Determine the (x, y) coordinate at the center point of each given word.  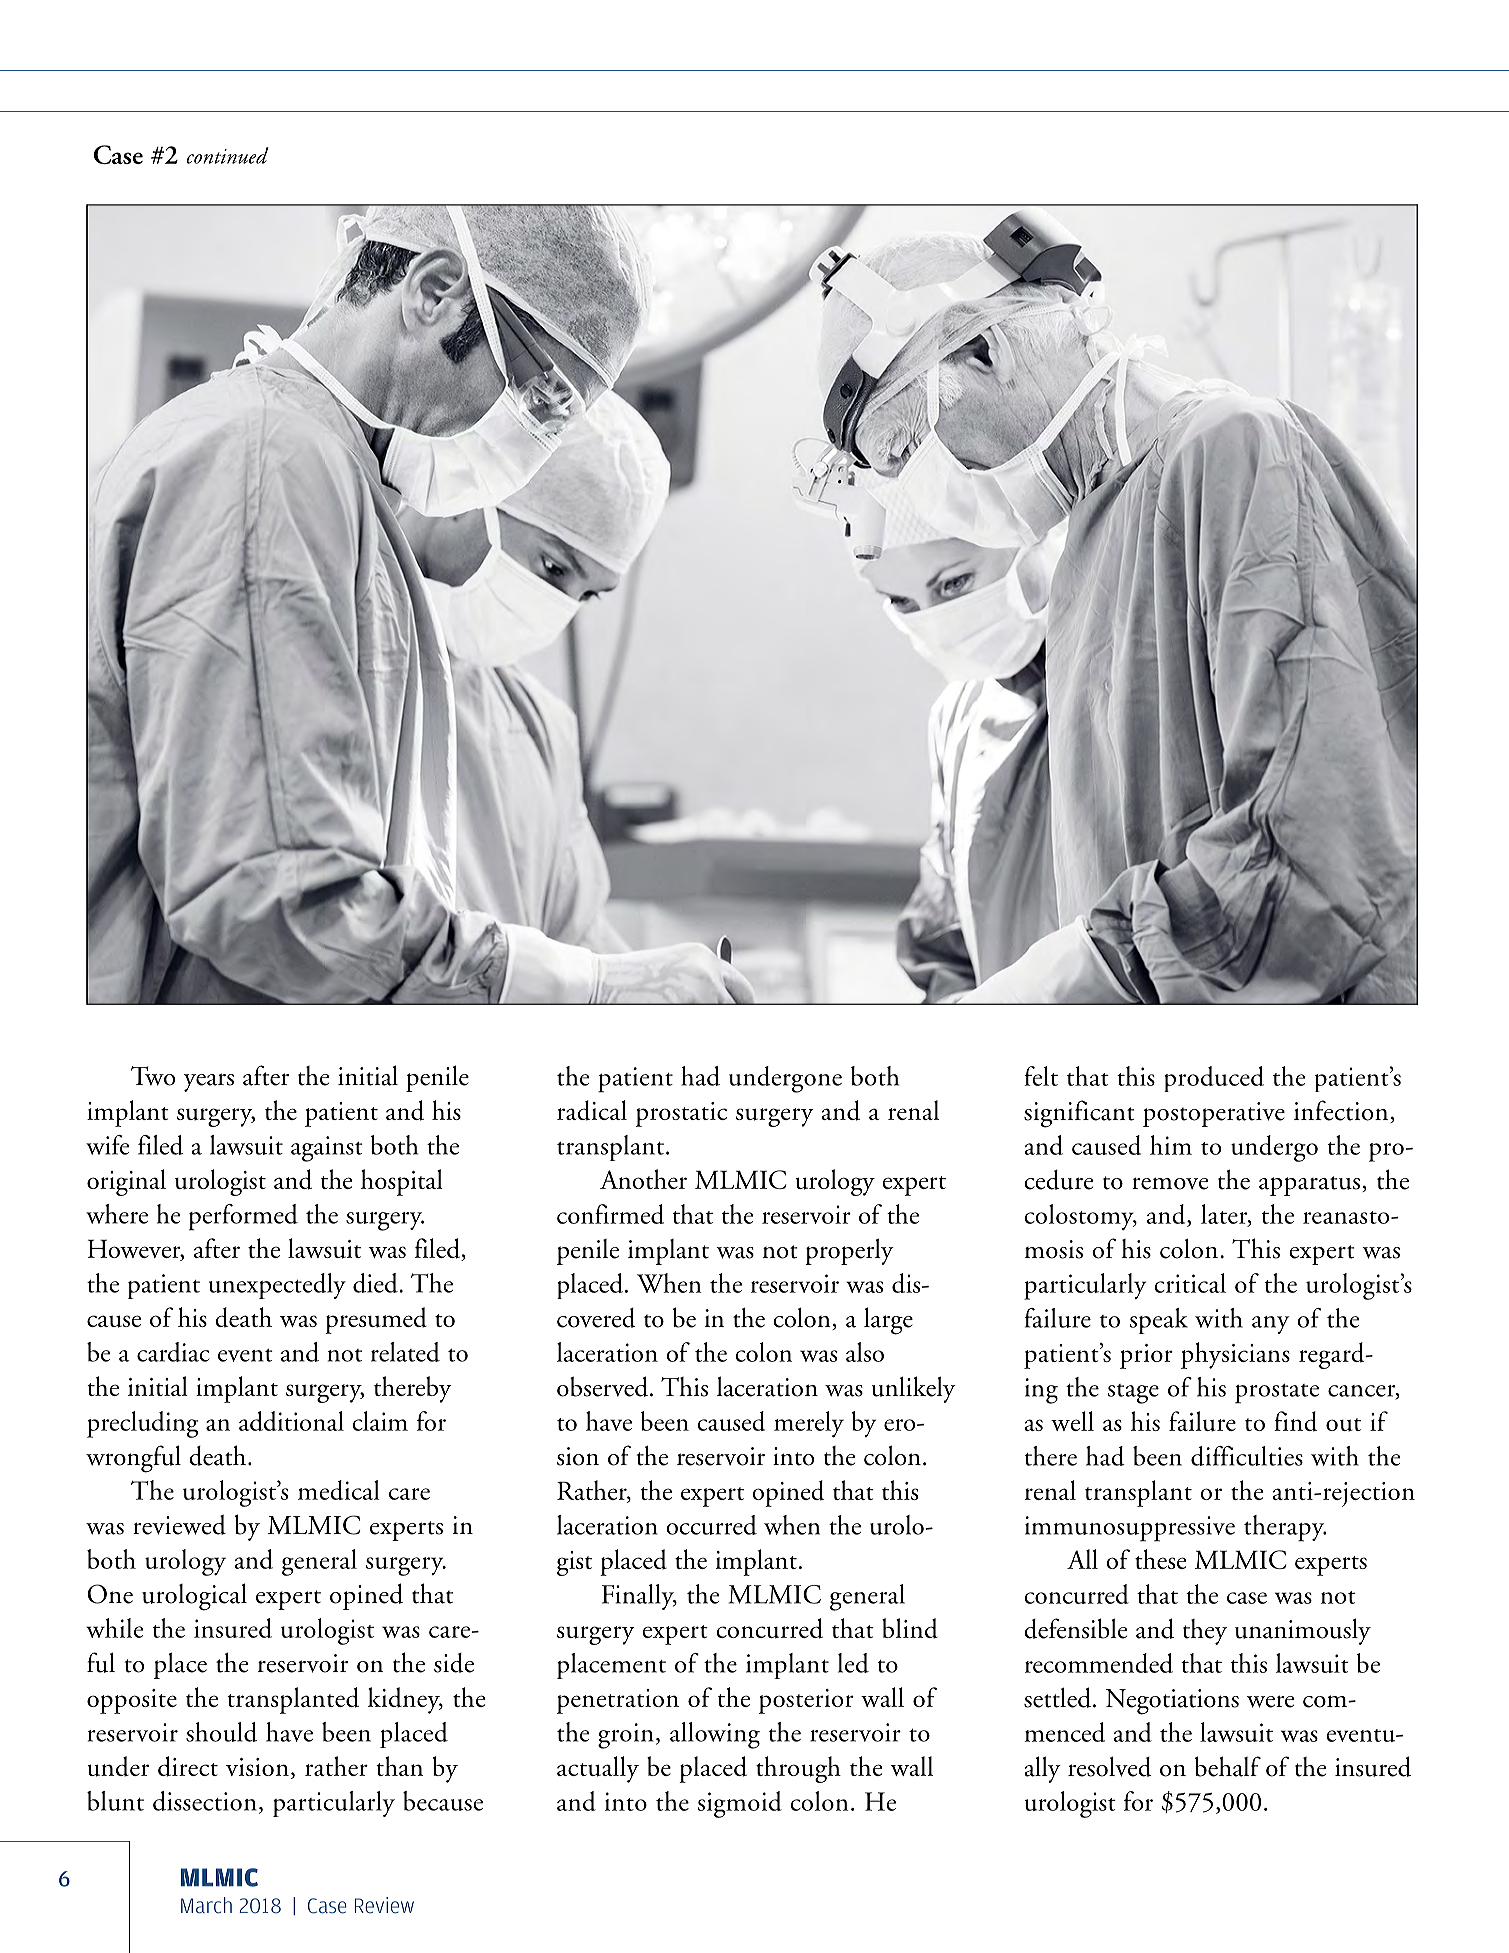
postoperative (1214, 1114)
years (209, 1082)
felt (1041, 1076)
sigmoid (740, 1804)
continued (228, 155)
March (206, 1905)
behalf (1228, 1766)
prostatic (681, 1114)
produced (1214, 1079)
